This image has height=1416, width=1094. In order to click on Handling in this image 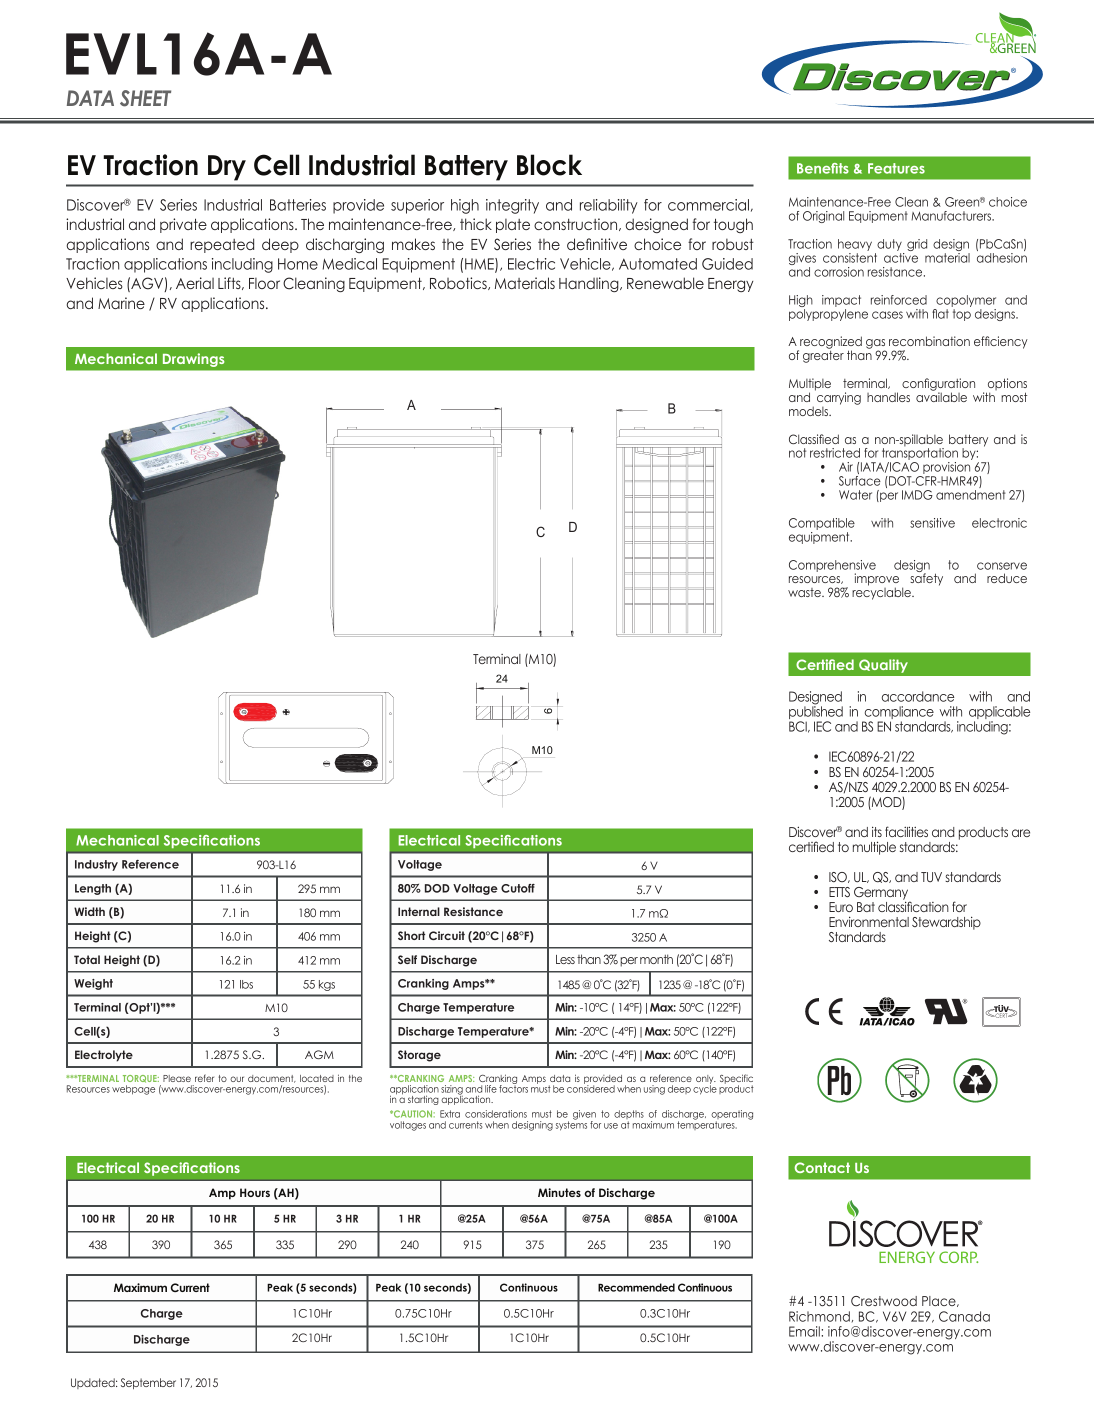, I will do `click(590, 284)`.
